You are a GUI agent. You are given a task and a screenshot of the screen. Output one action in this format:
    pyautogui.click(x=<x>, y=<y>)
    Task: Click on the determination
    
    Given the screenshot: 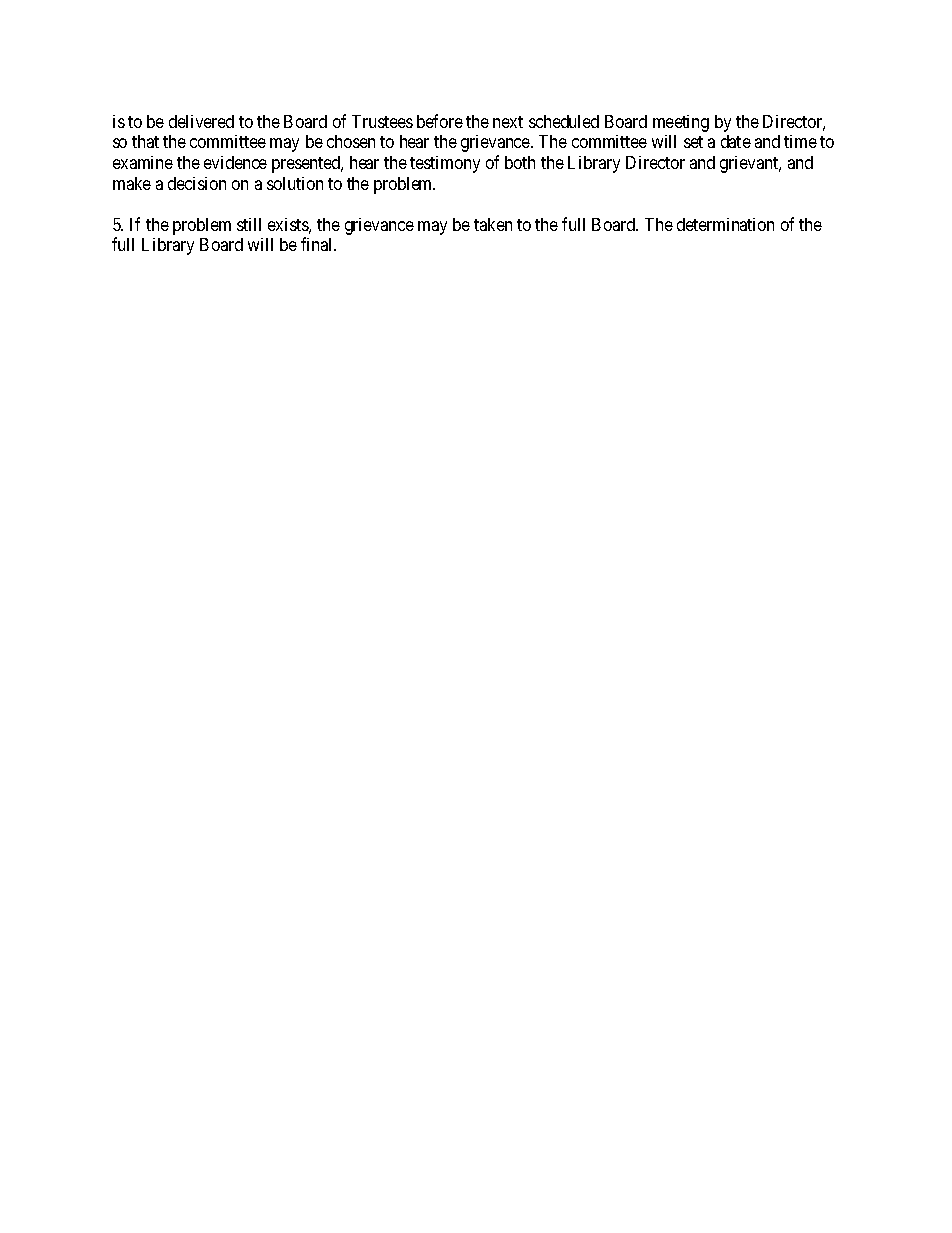 What is the action you would take?
    pyautogui.click(x=725, y=224)
